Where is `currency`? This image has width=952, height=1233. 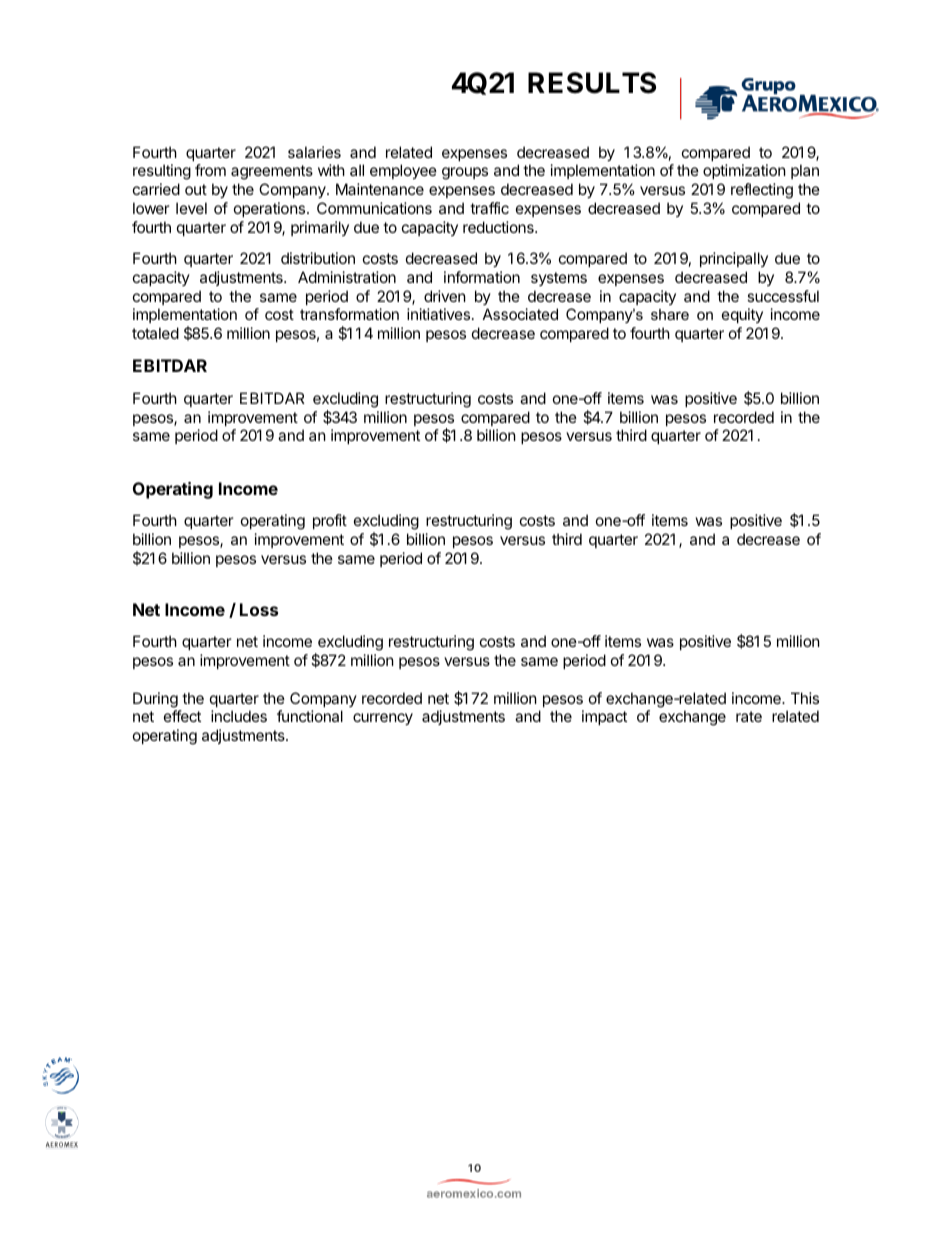 currency is located at coordinates (383, 719).
